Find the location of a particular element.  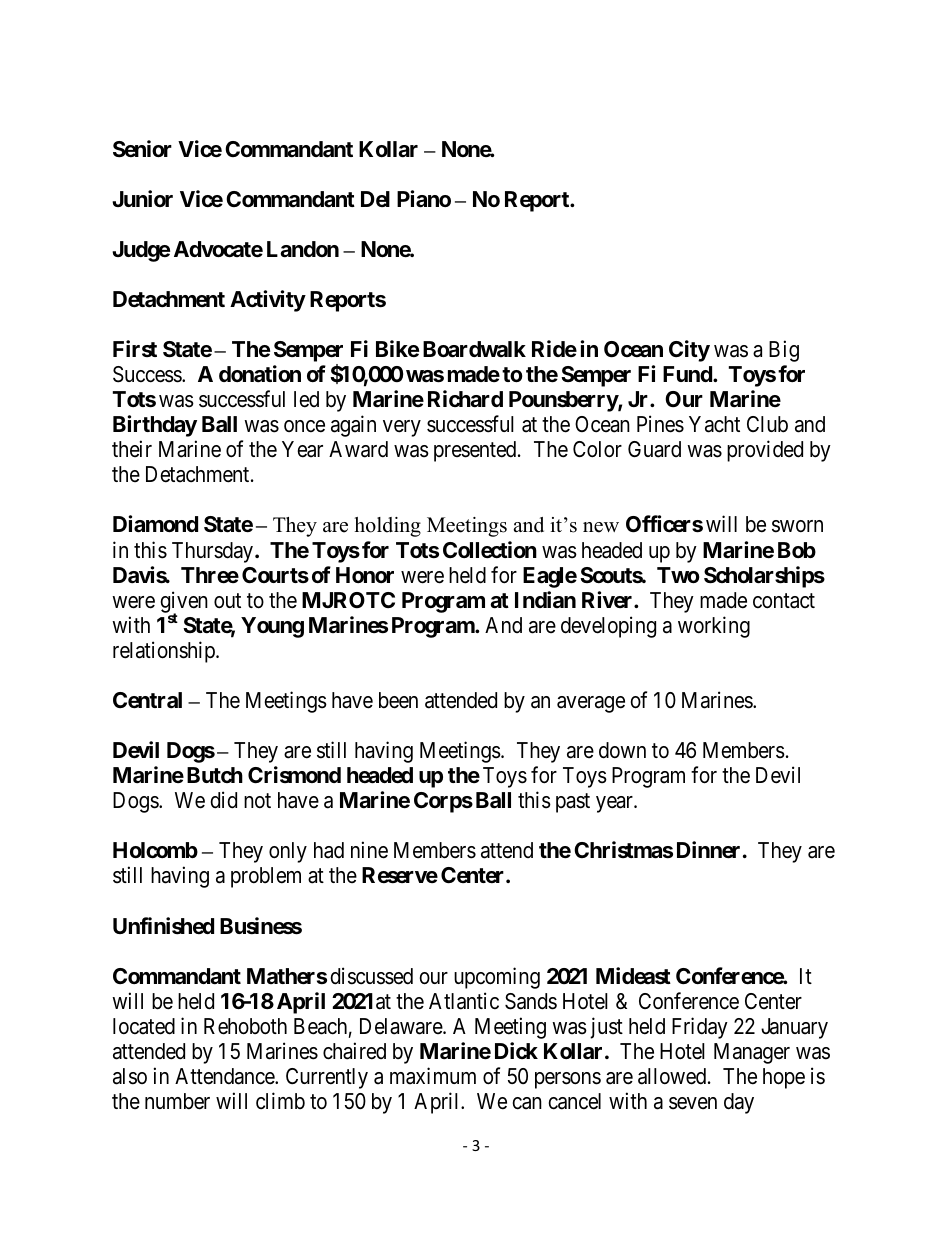

provided is located at coordinates (765, 451).
